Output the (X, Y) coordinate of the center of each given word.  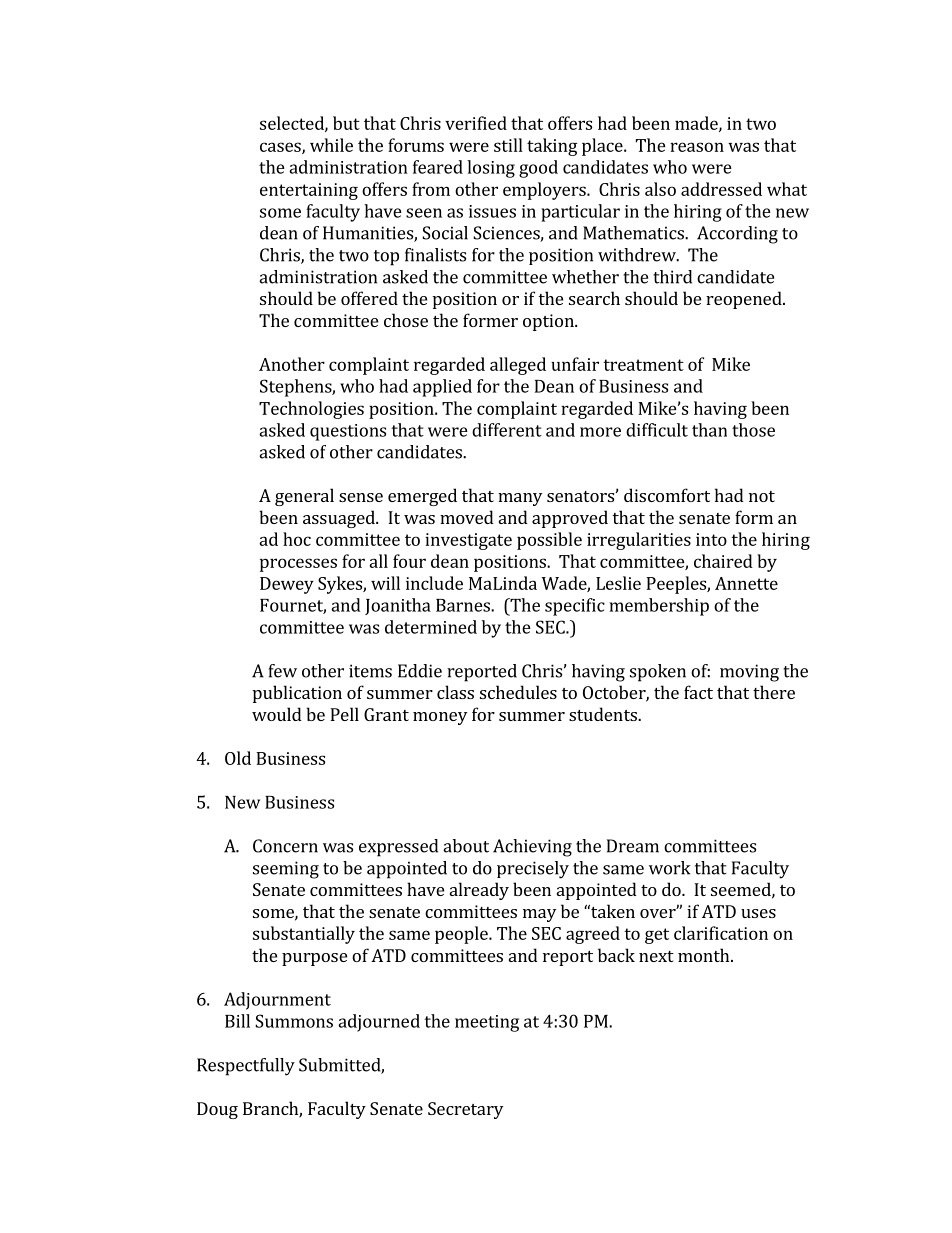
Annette (746, 583)
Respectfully (246, 1067)
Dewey (287, 585)
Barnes (464, 605)
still (508, 145)
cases (281, 148)
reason (697, 147)
